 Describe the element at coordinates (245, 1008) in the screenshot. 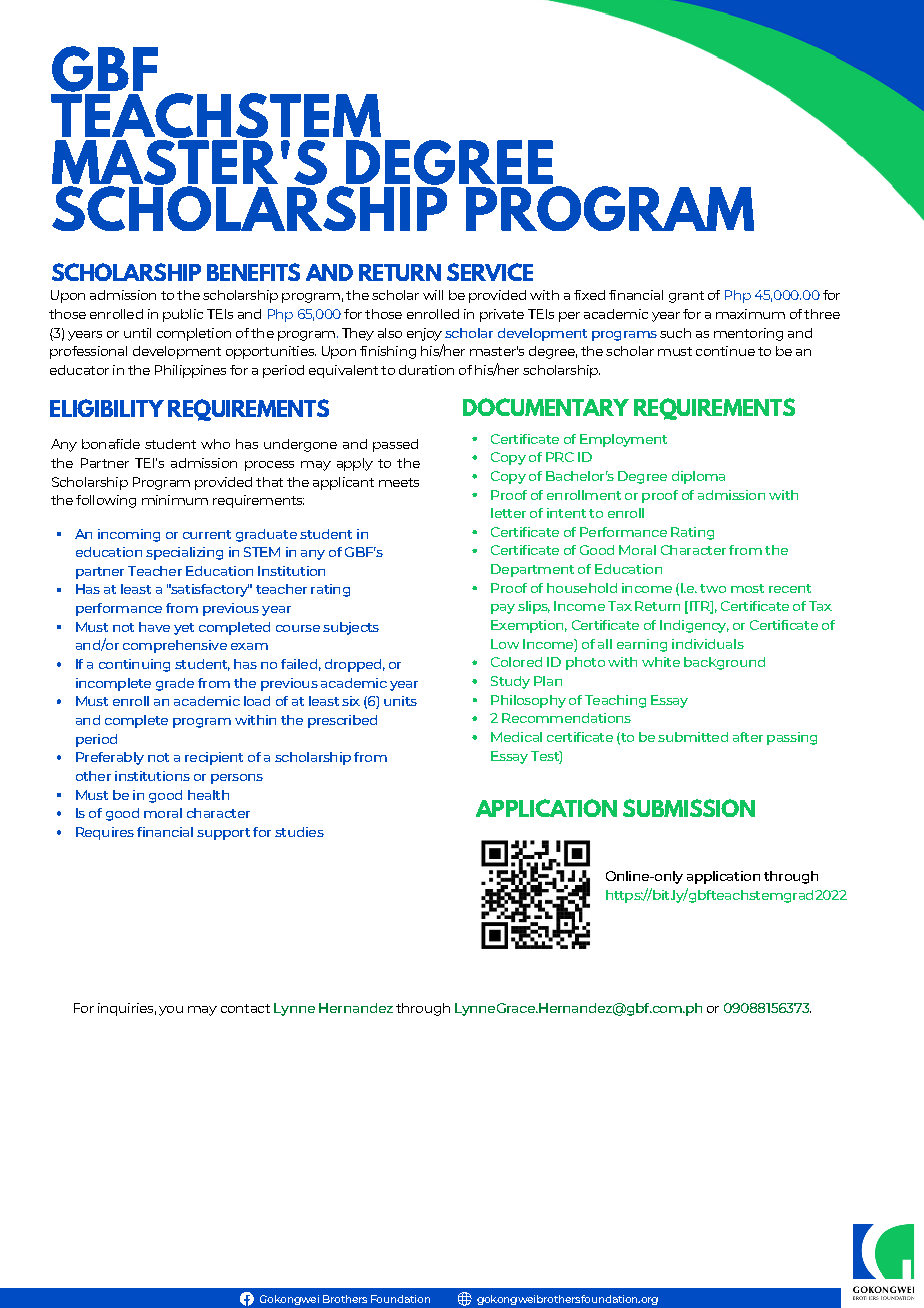

I see `contact` at that location.
